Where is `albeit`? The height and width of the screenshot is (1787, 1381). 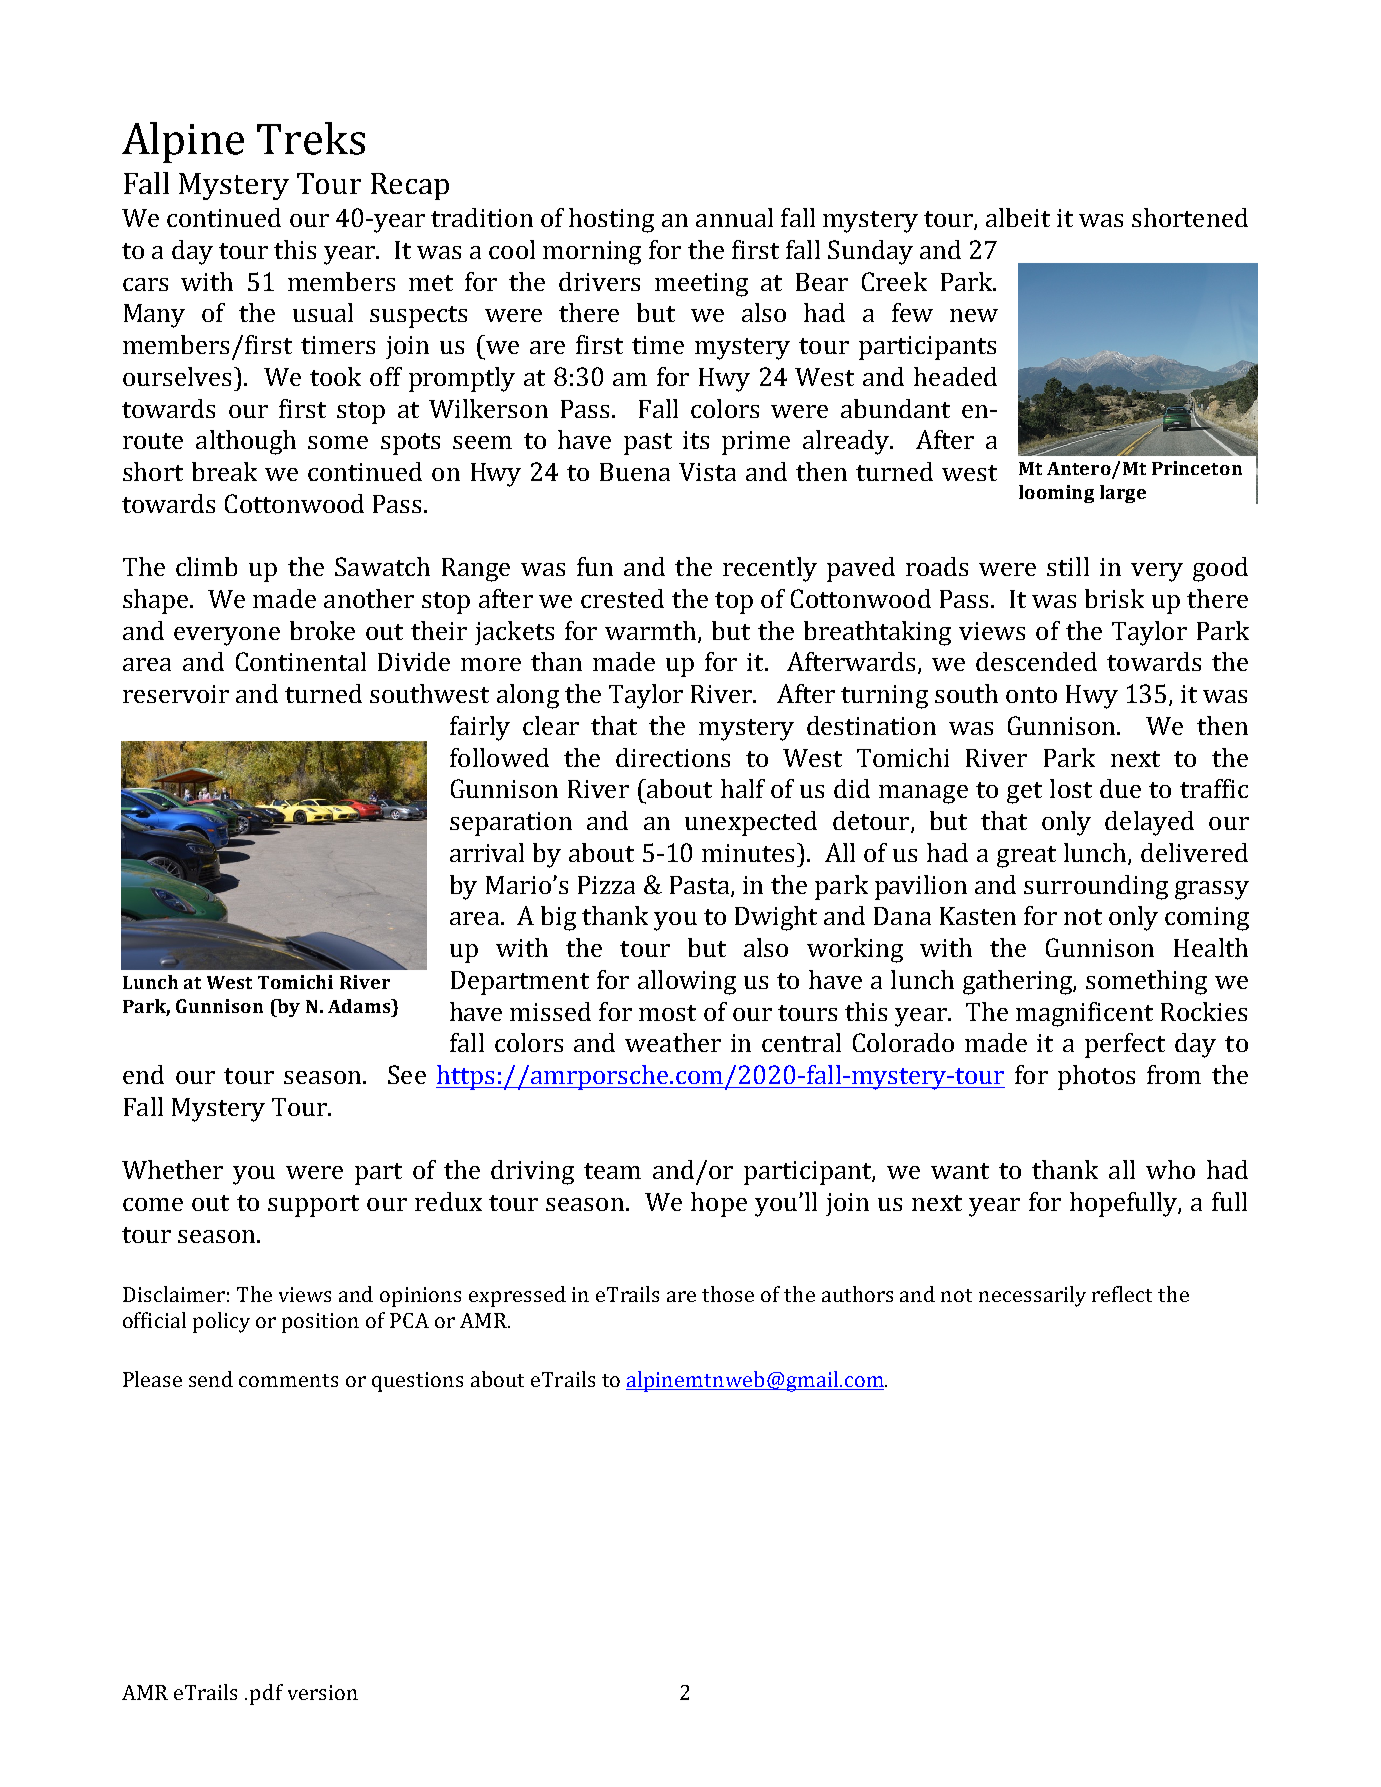 albeit is located at coordinates (1018, 217).
